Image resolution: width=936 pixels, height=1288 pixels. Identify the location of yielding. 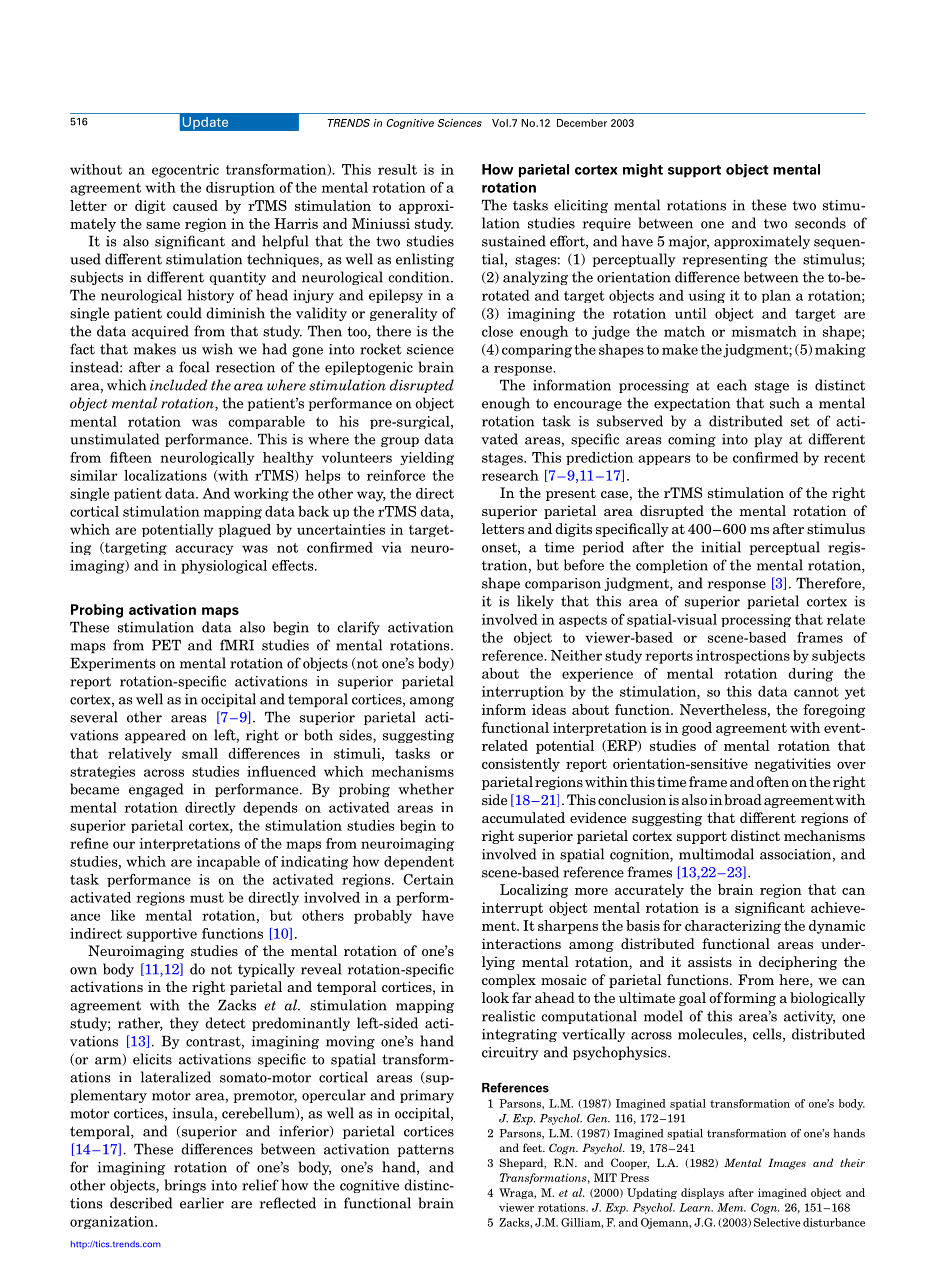
(427, 458).
